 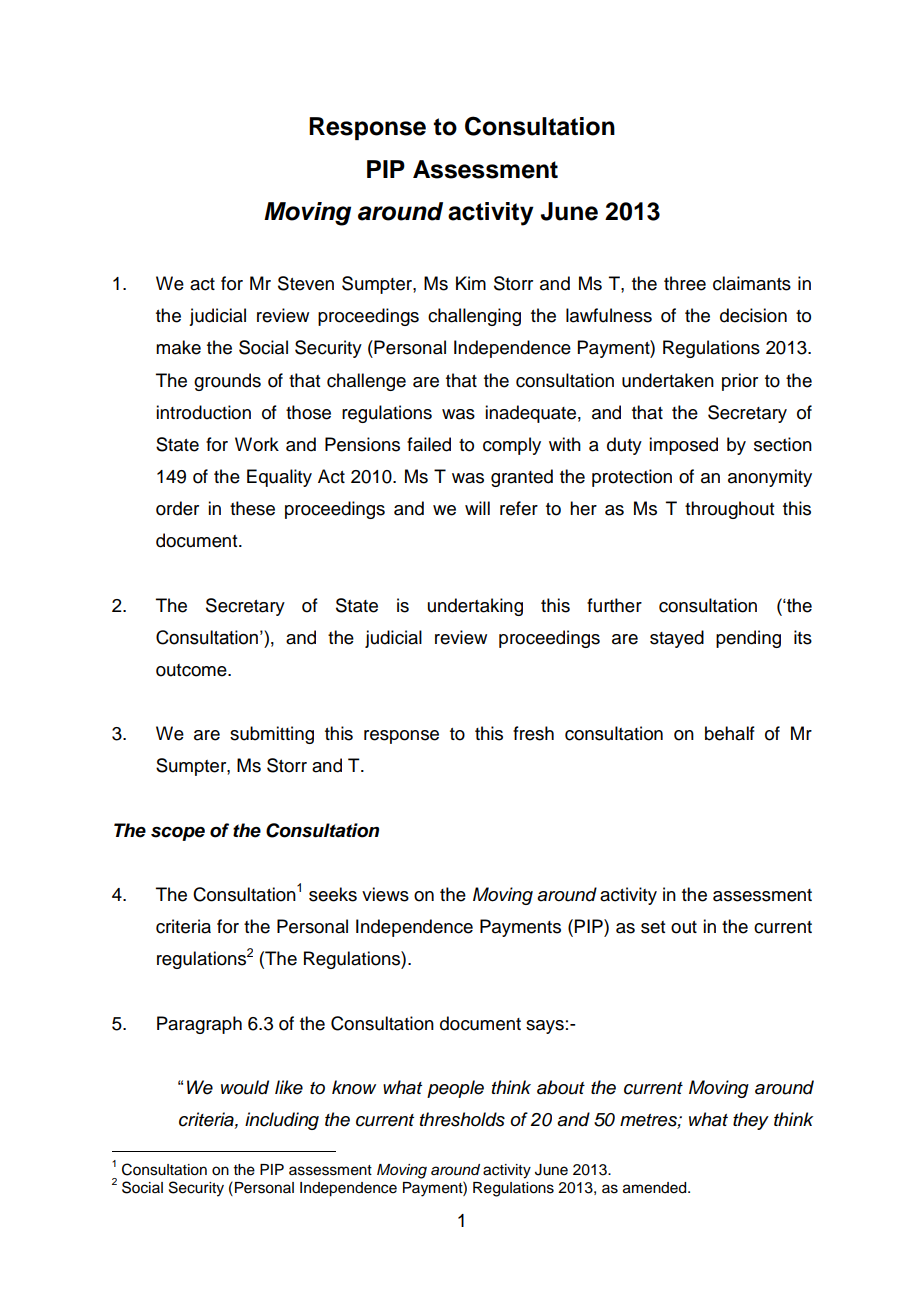 What do you see at coordinates (753, 315) in the screenshot?
I see `decision` at bounding box center [753, 315].
